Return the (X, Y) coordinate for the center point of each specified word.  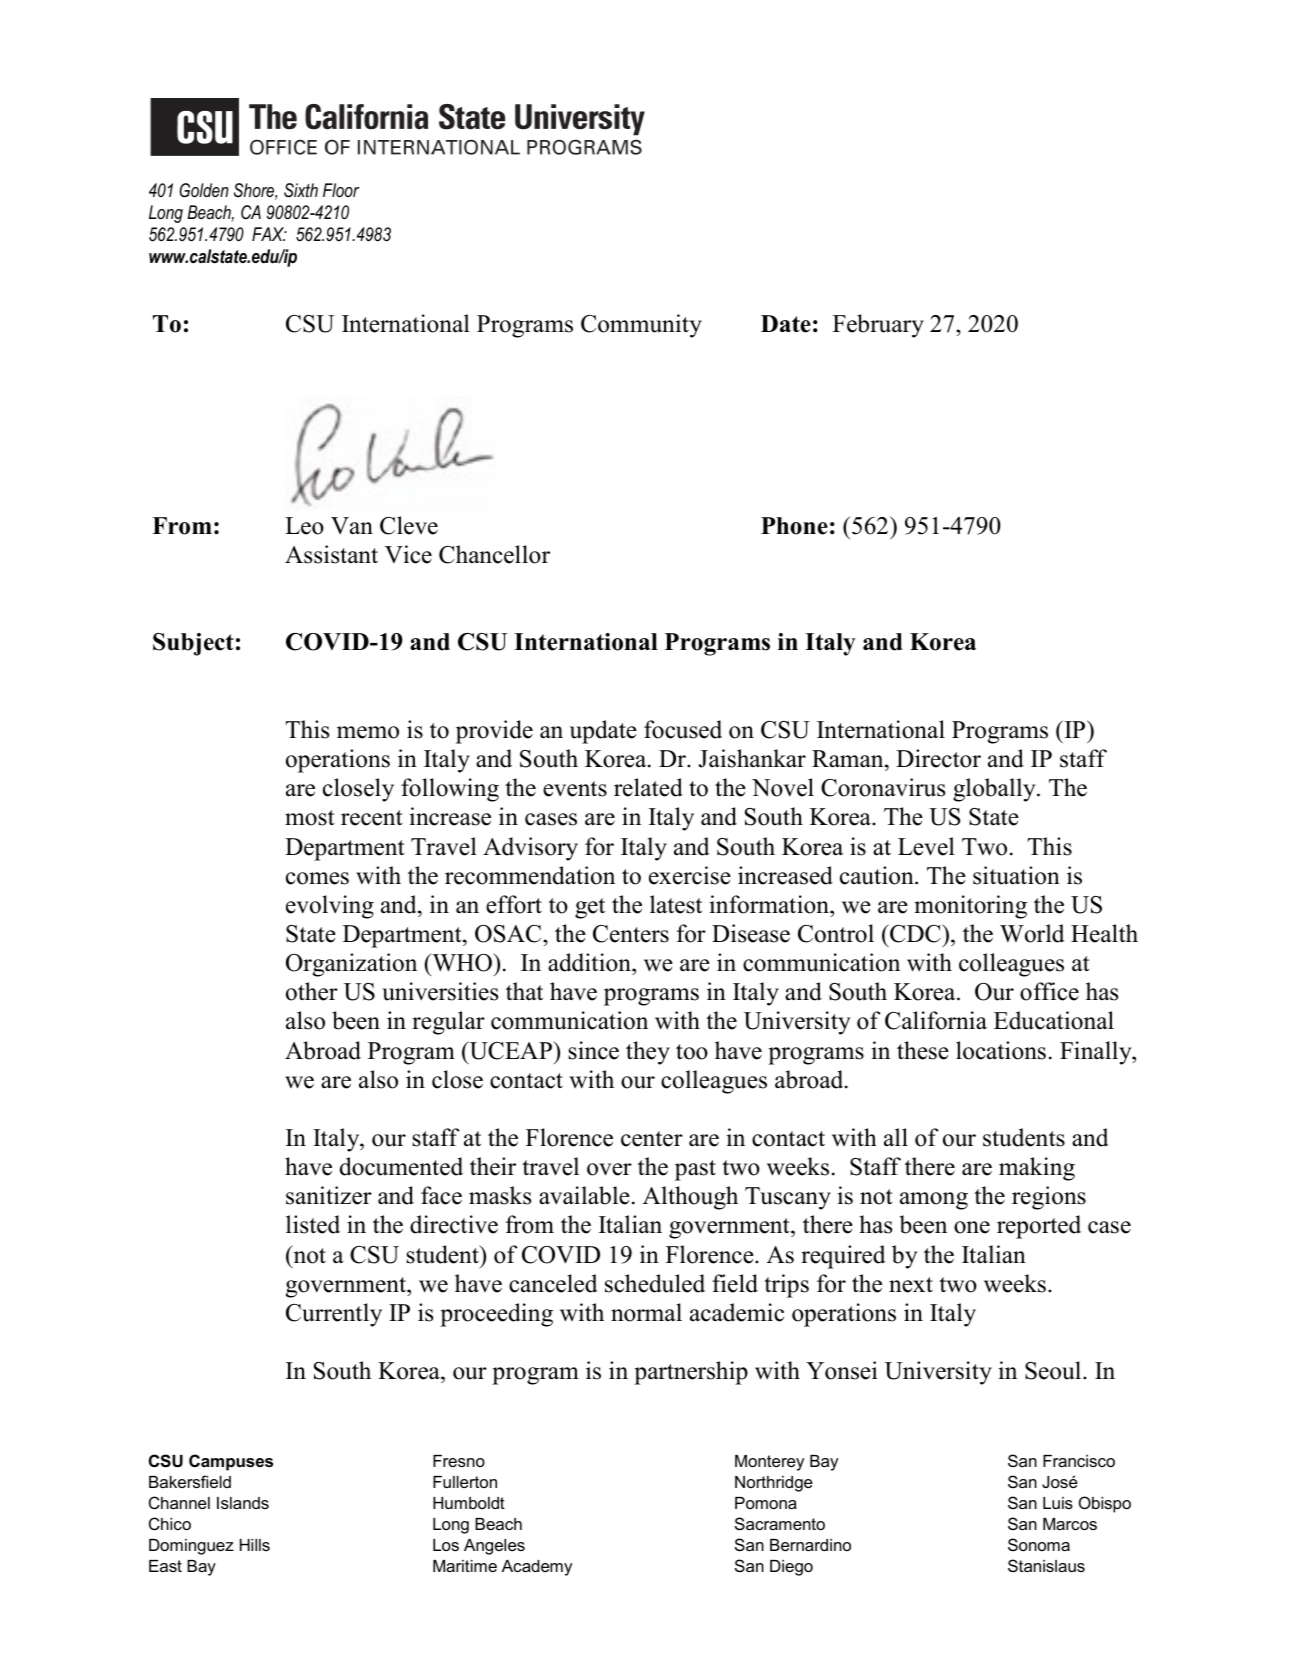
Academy (537, 1568)
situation (1016, 875)
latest (676, 904)
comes (317, 878)
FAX (269, 234)
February (878, 326)
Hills (255, 1545)
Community (641, 326)
